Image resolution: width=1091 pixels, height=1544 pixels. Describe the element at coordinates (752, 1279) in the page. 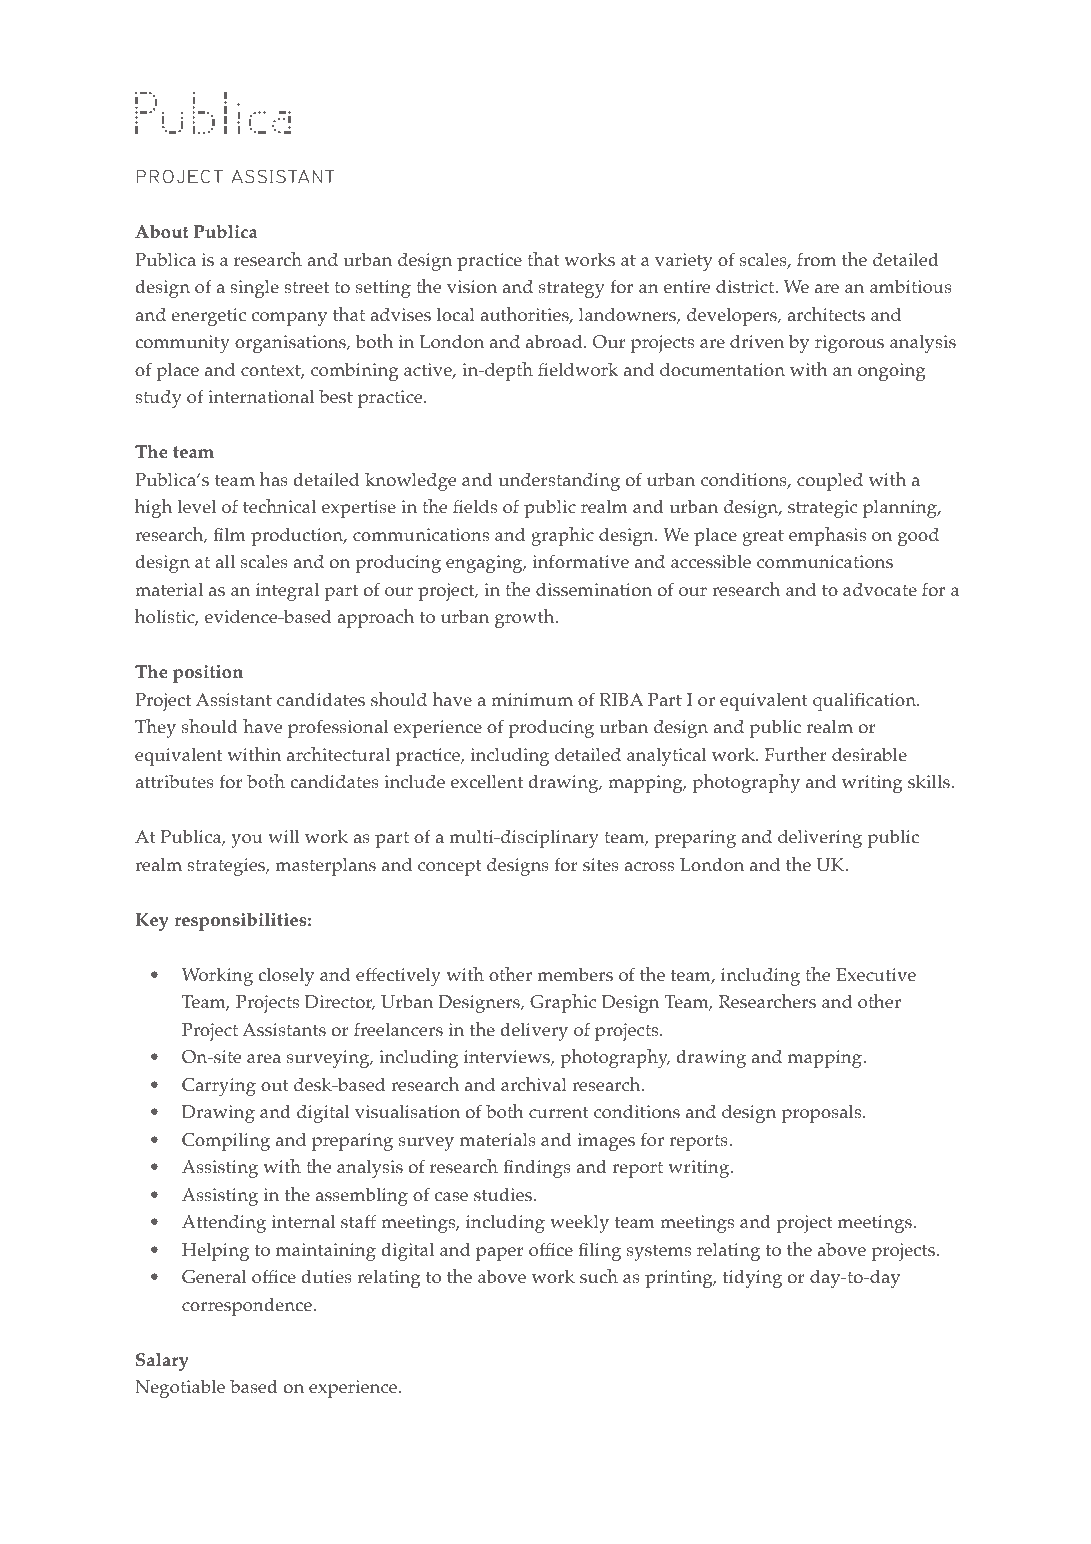

I see `tidying` at that location.
